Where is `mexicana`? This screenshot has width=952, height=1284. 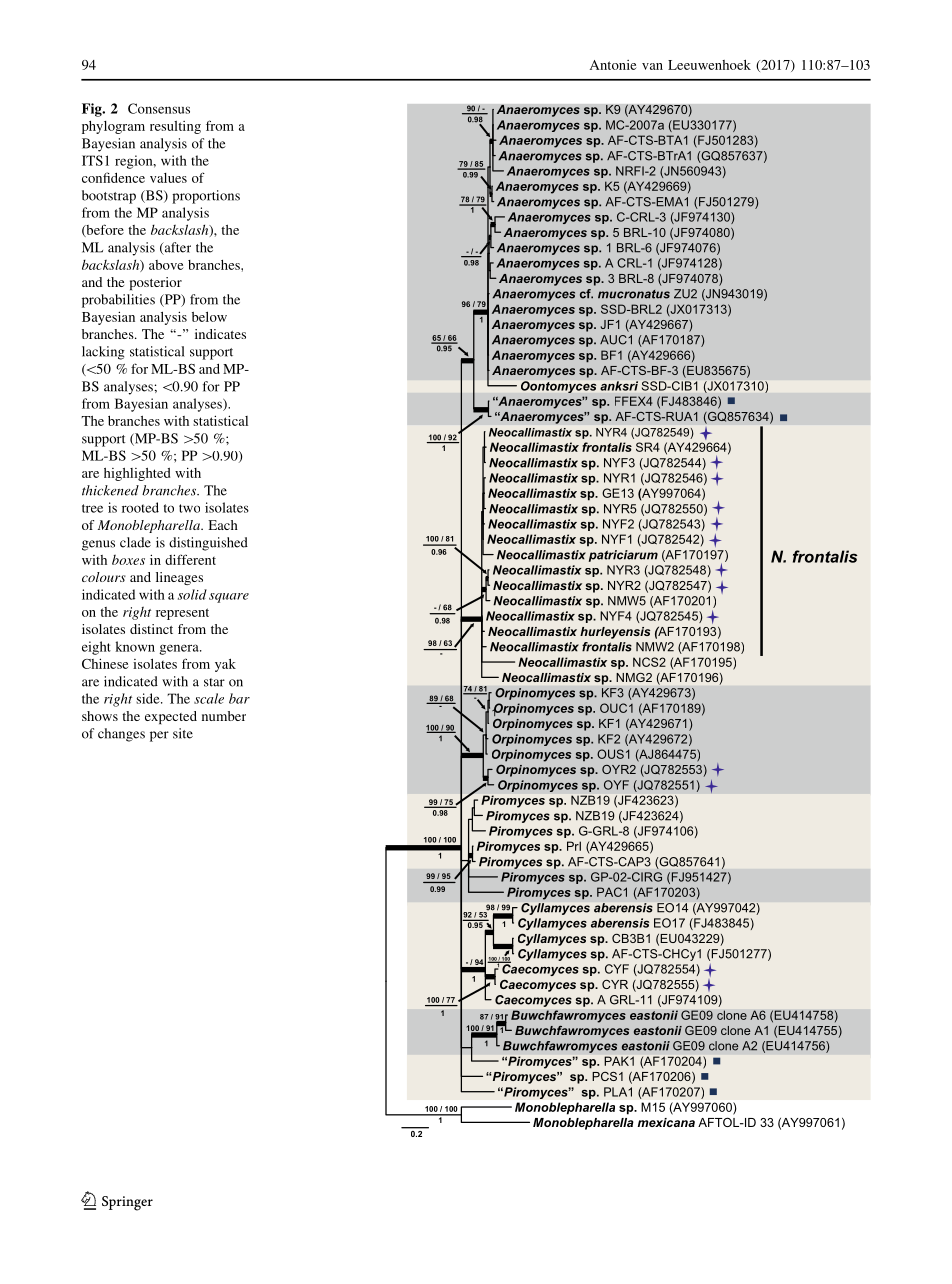
mexicana is located at coordinates (666, 1122).
